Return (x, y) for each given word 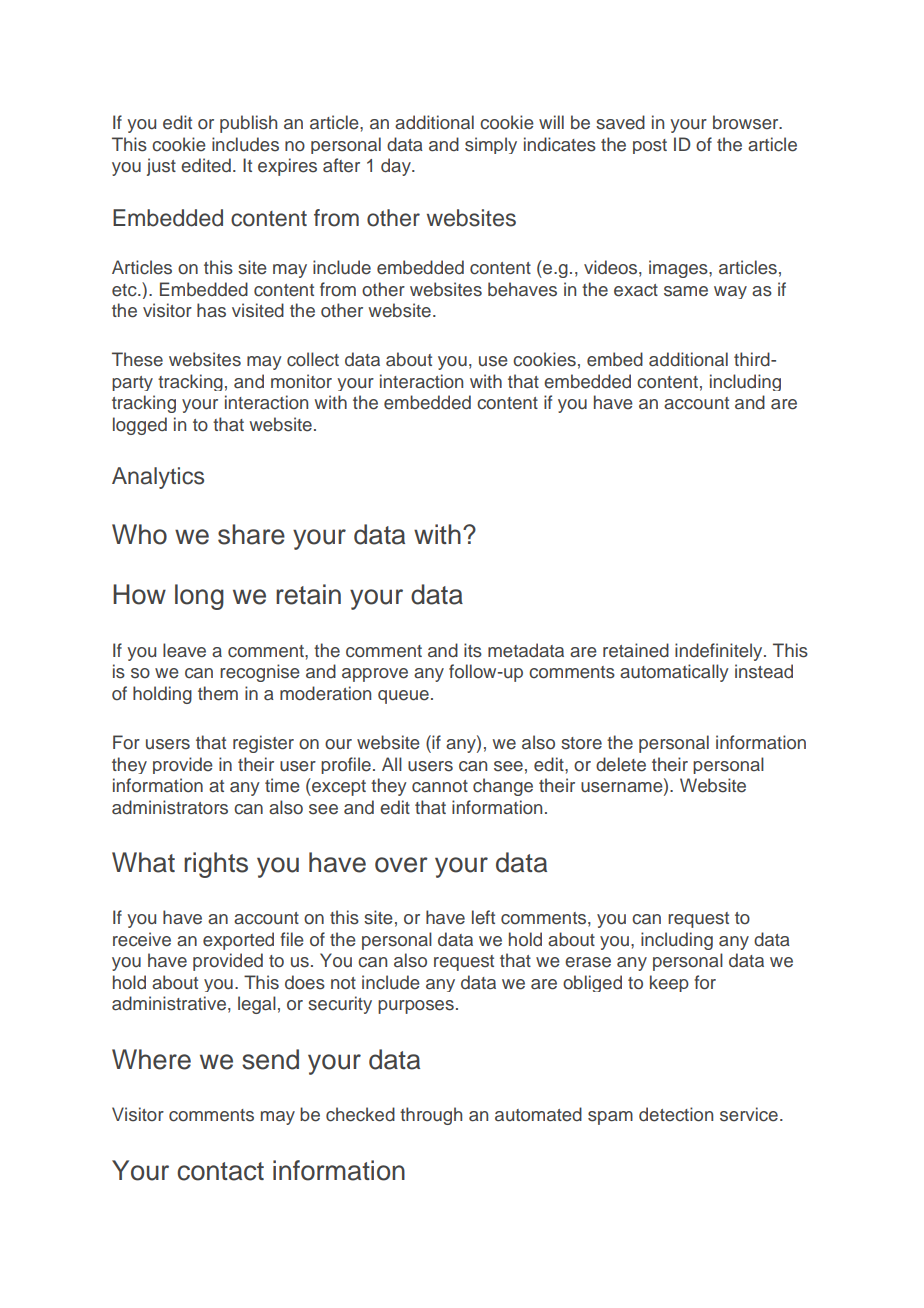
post (650, 146)
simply (491, 145)
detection (676, 1114)
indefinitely (720, 652)
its (473, 650)
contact (220, 1171)
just (161, 167)
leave (184, 650)
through (431, 1116)
